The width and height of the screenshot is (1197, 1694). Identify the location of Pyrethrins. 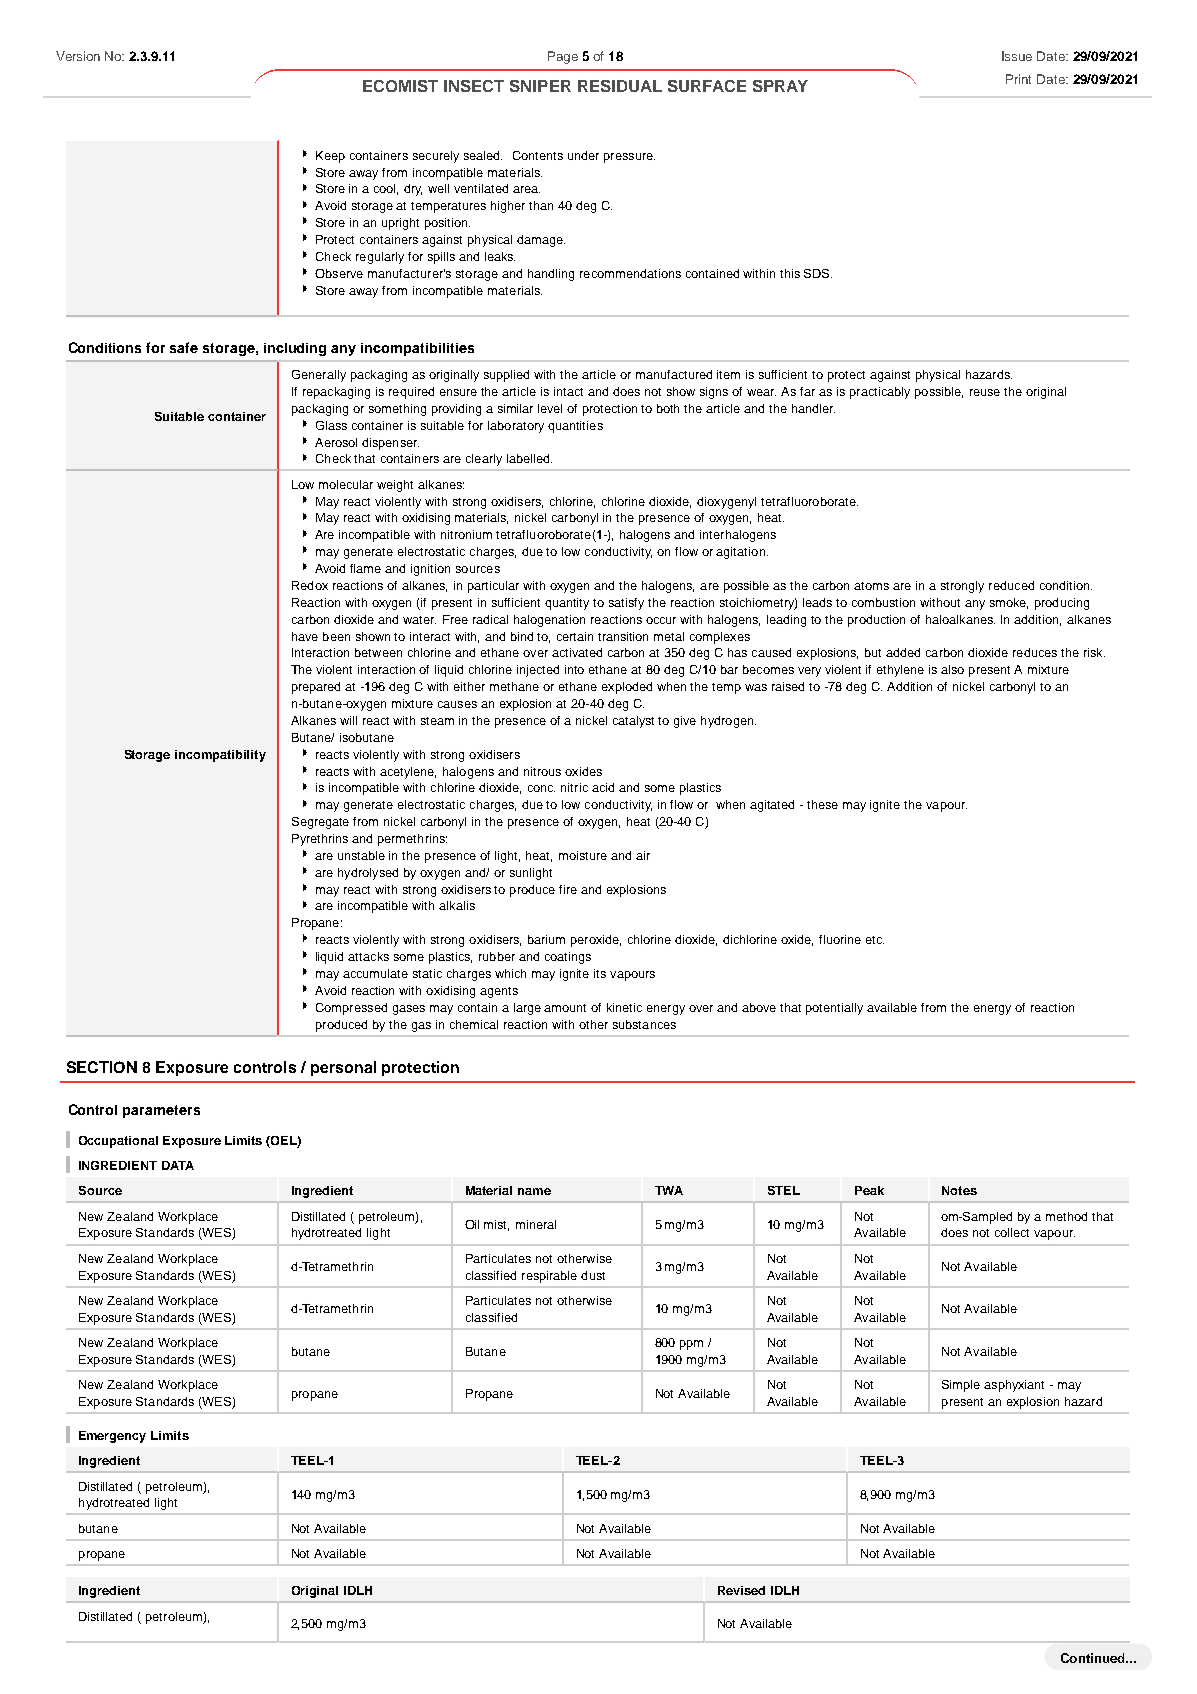
(320, 840).
